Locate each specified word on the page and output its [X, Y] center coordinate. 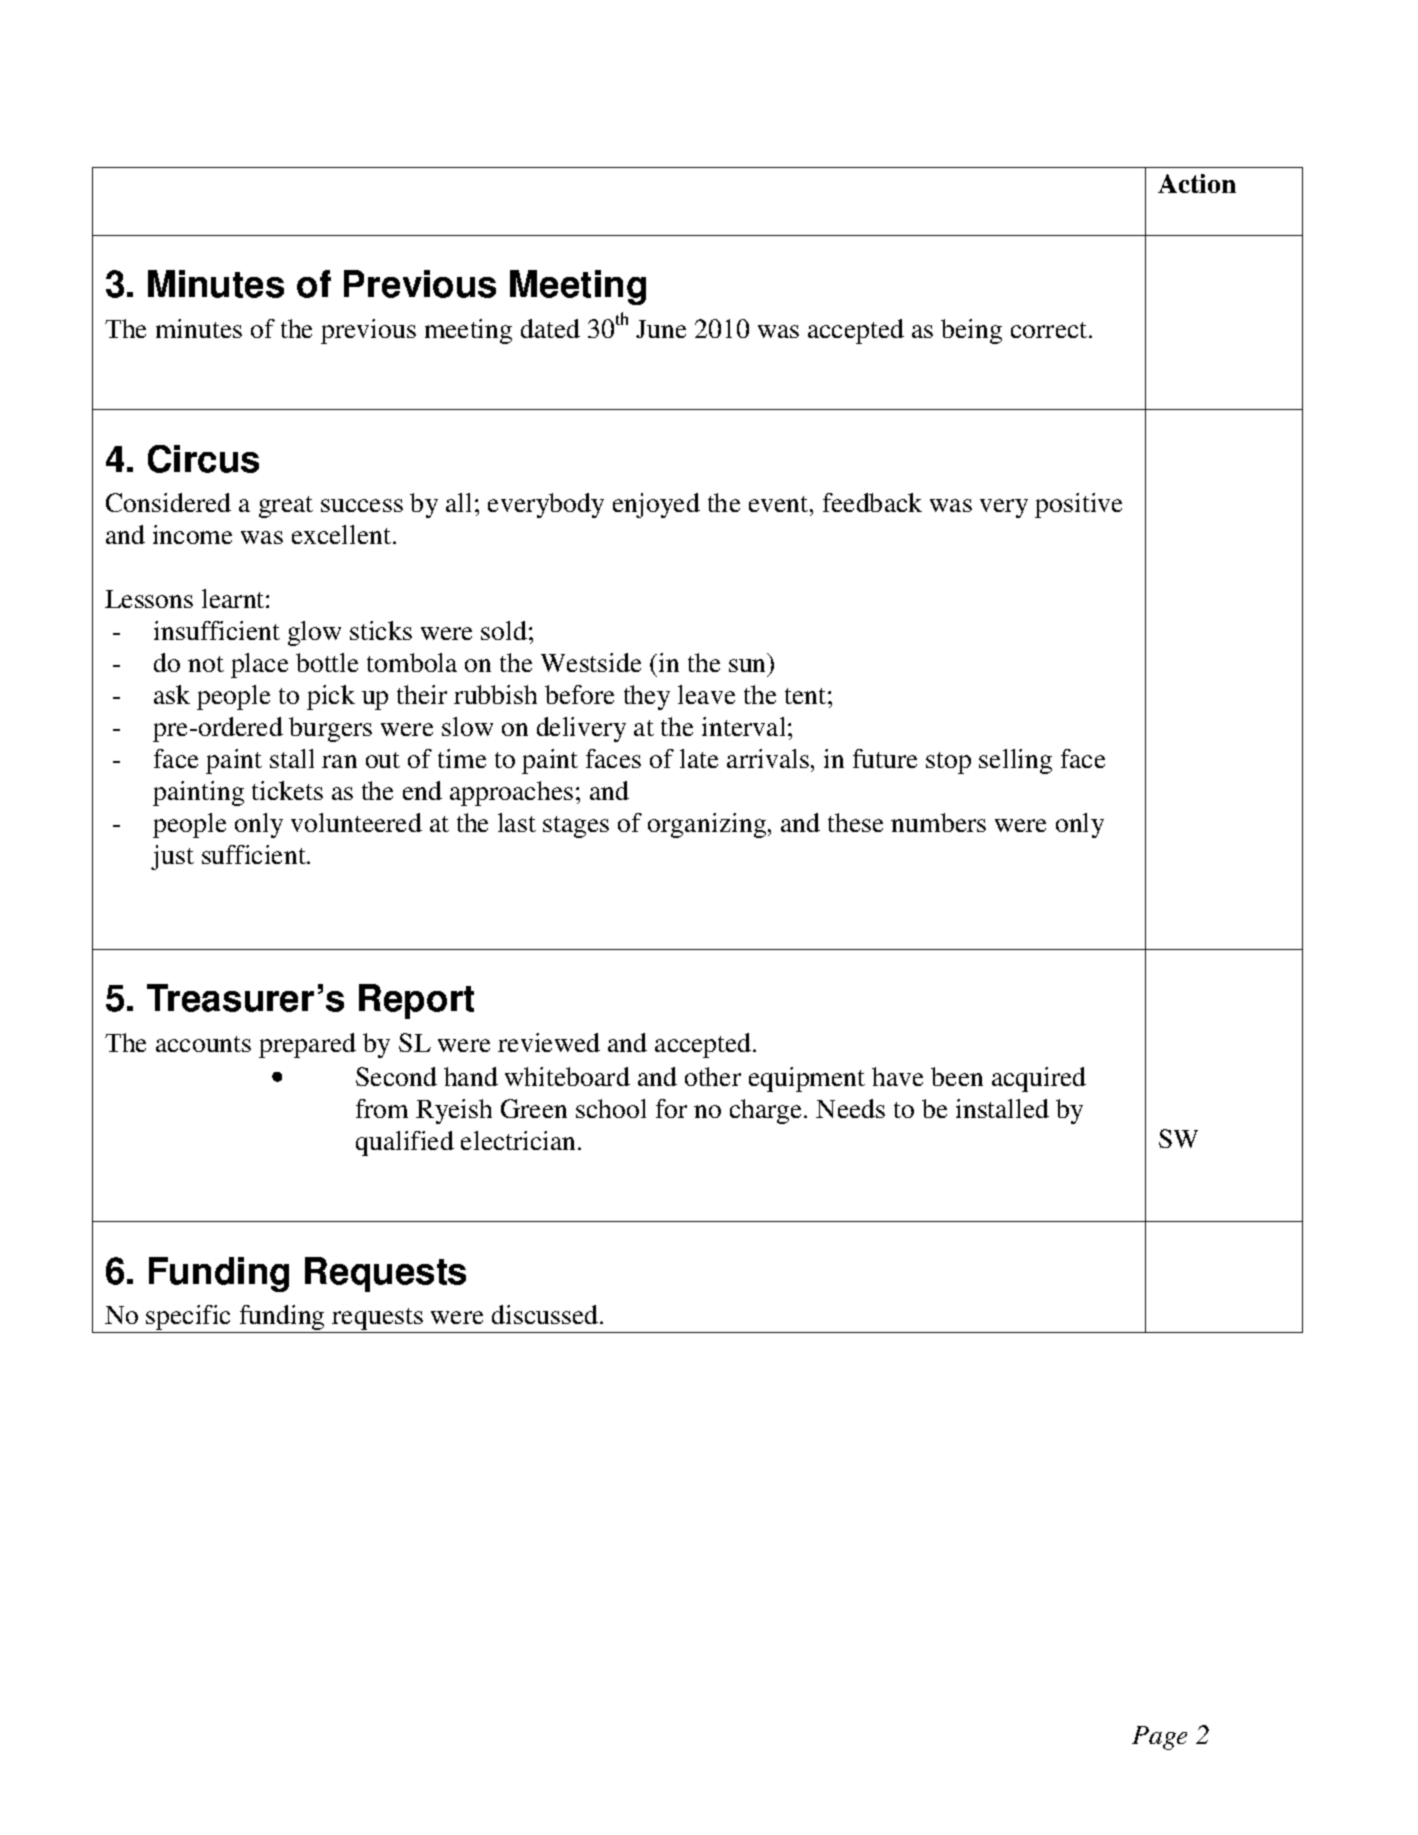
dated [550, 328]
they [647, 697]
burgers [330, 729]
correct [1050, 330]
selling [1015, 761]
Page [1159, 1738]
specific [189, 1319]
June [661, 329]
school [611, 1108]
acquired [1039, 1079]
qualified [405, 1143]
